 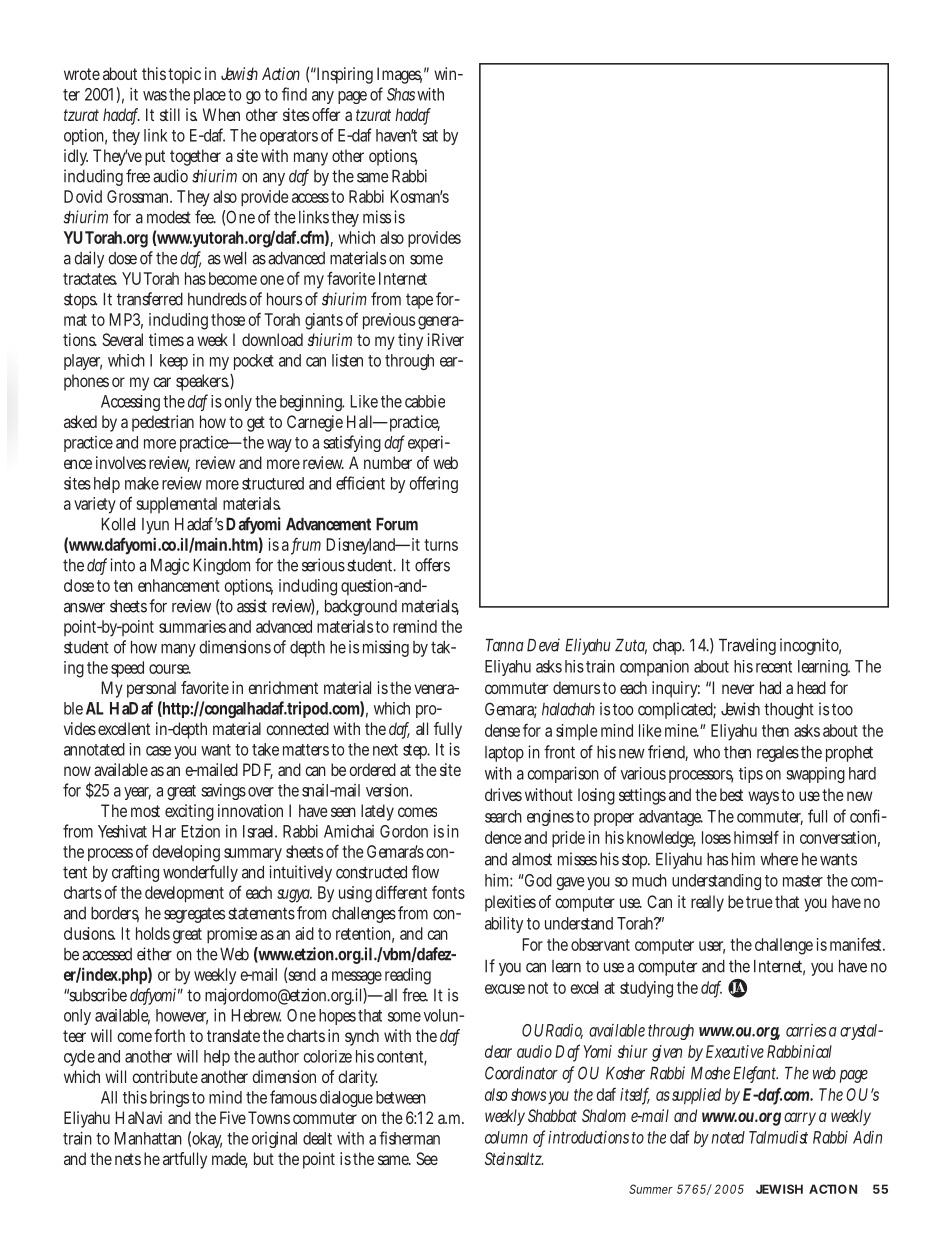 I want to click on year, so click(x=137, y=793).
